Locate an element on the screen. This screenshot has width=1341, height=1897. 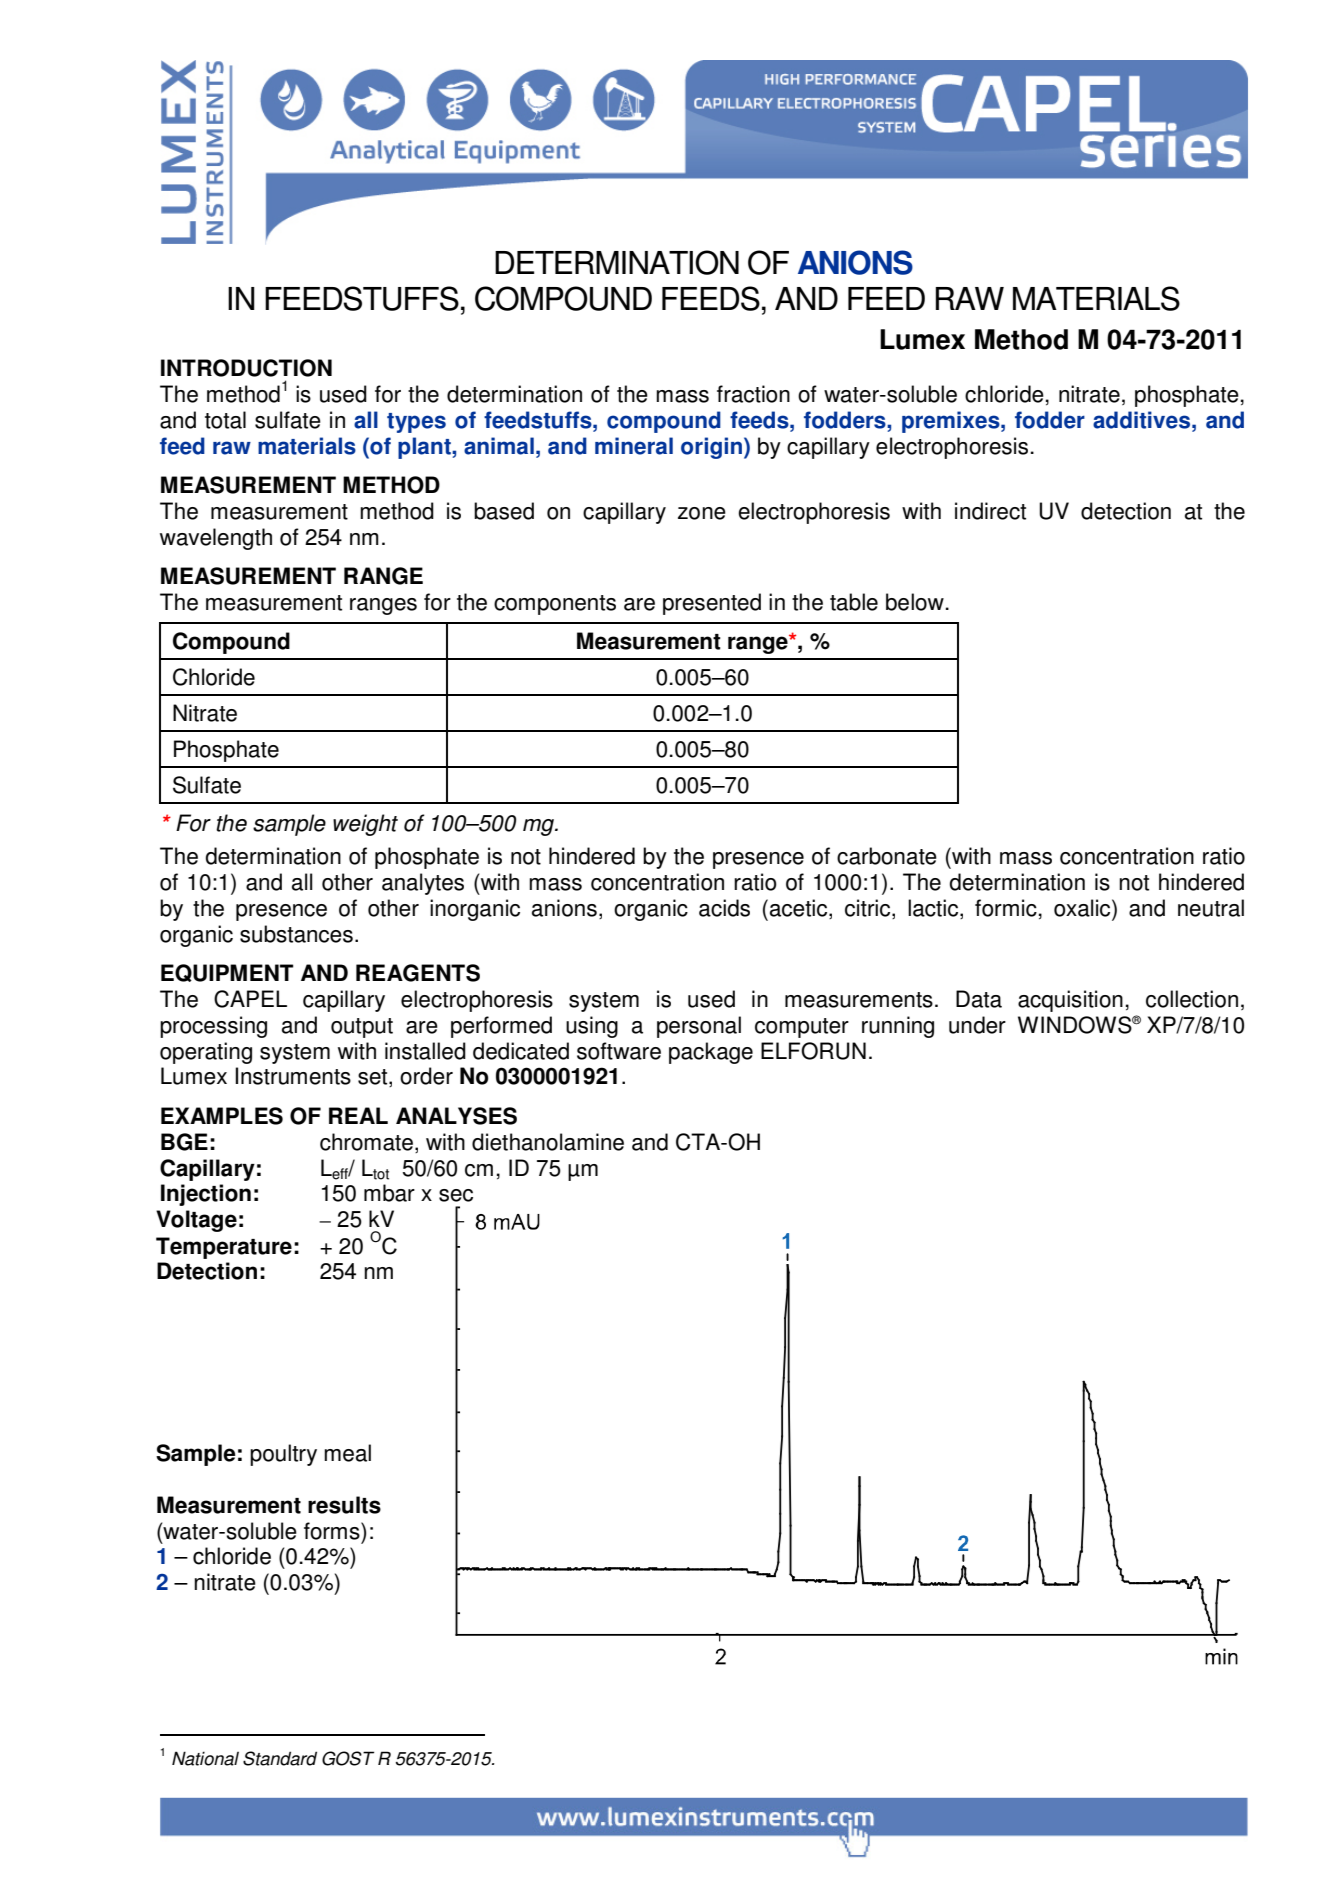
acquisition is located at coordinates (1070, 1001).
